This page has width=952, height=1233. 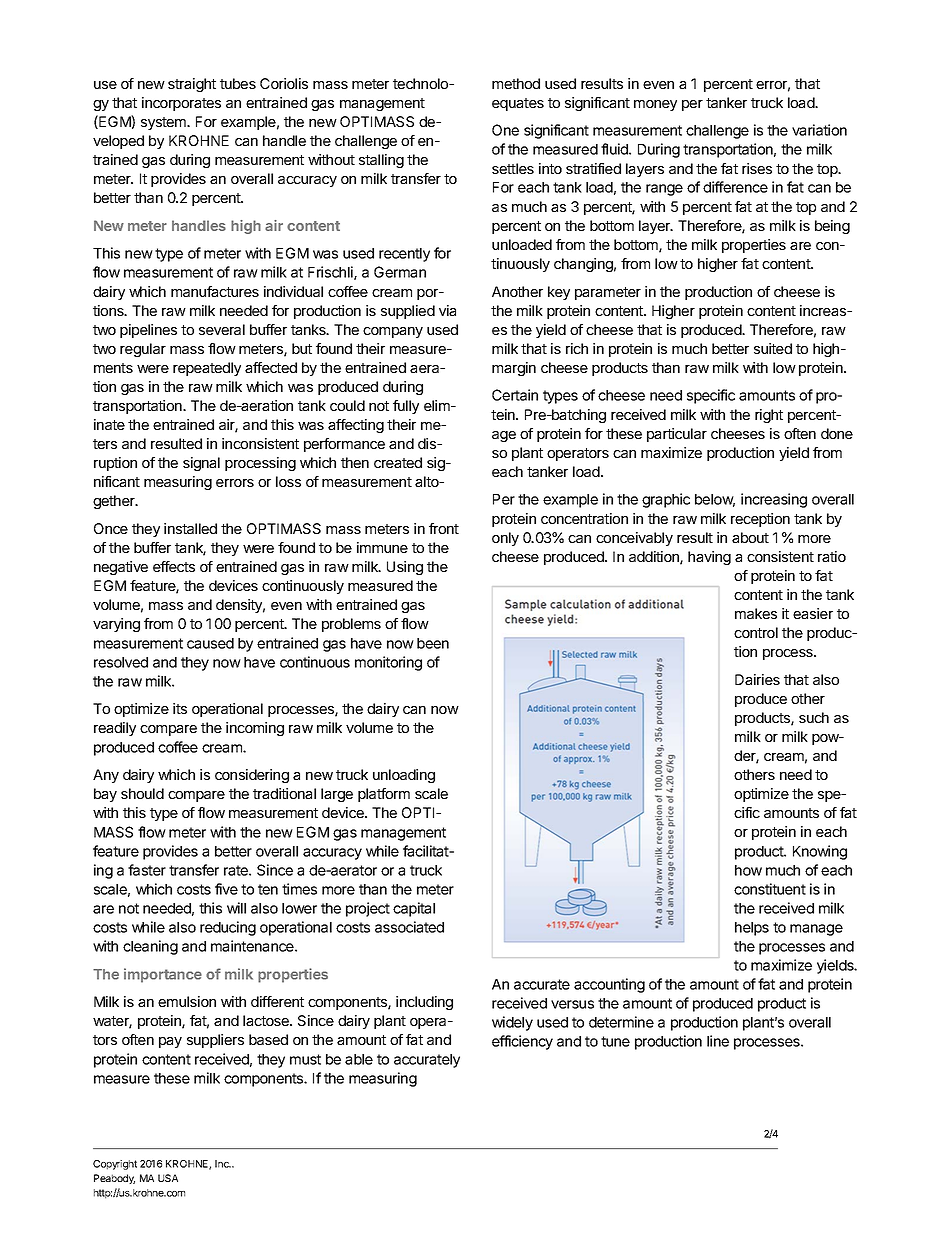 What do you see at coordinates (168, 1178) in the page?
I see `USA` at bounding box center [168, 1178].
